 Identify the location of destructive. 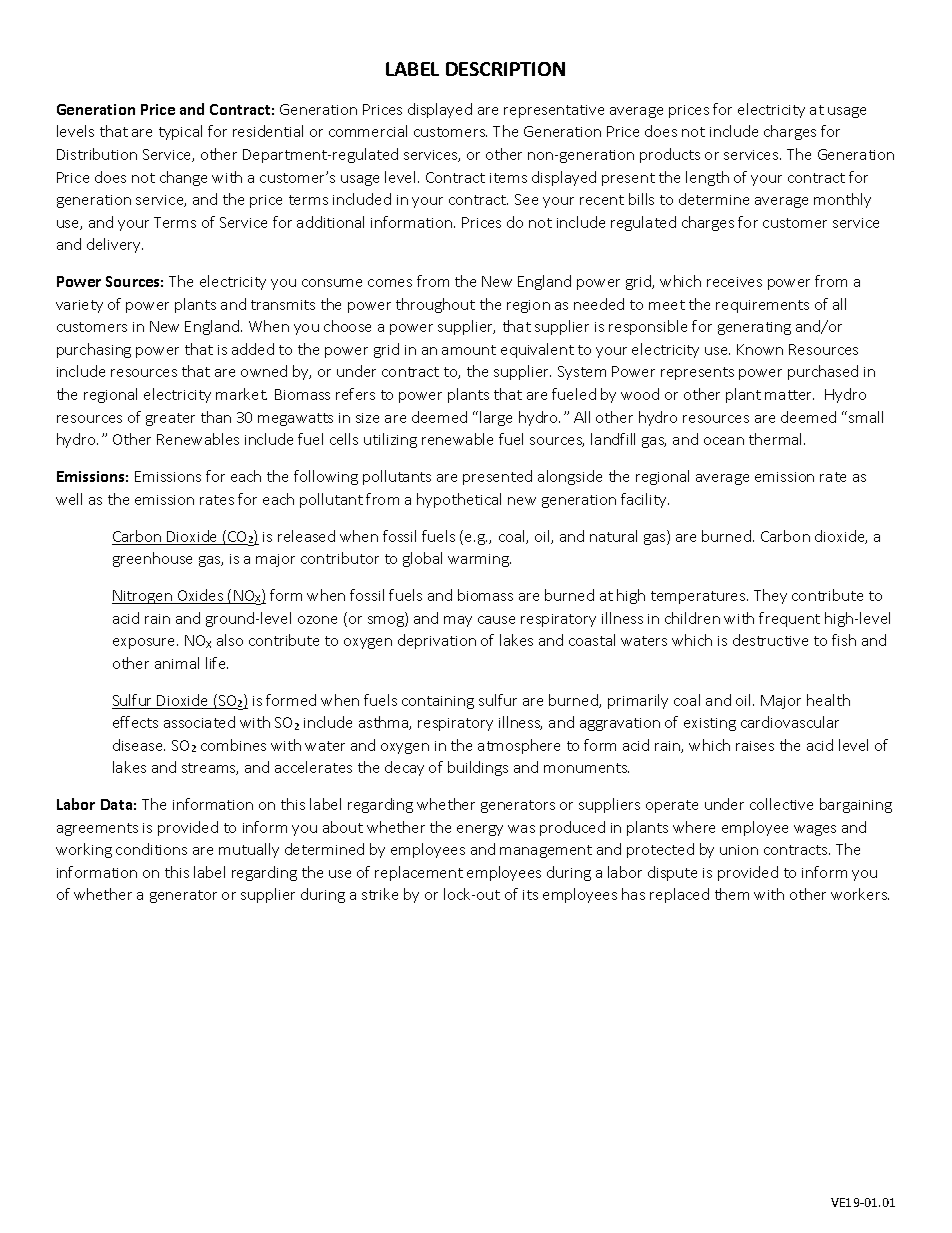
(770, 640).
